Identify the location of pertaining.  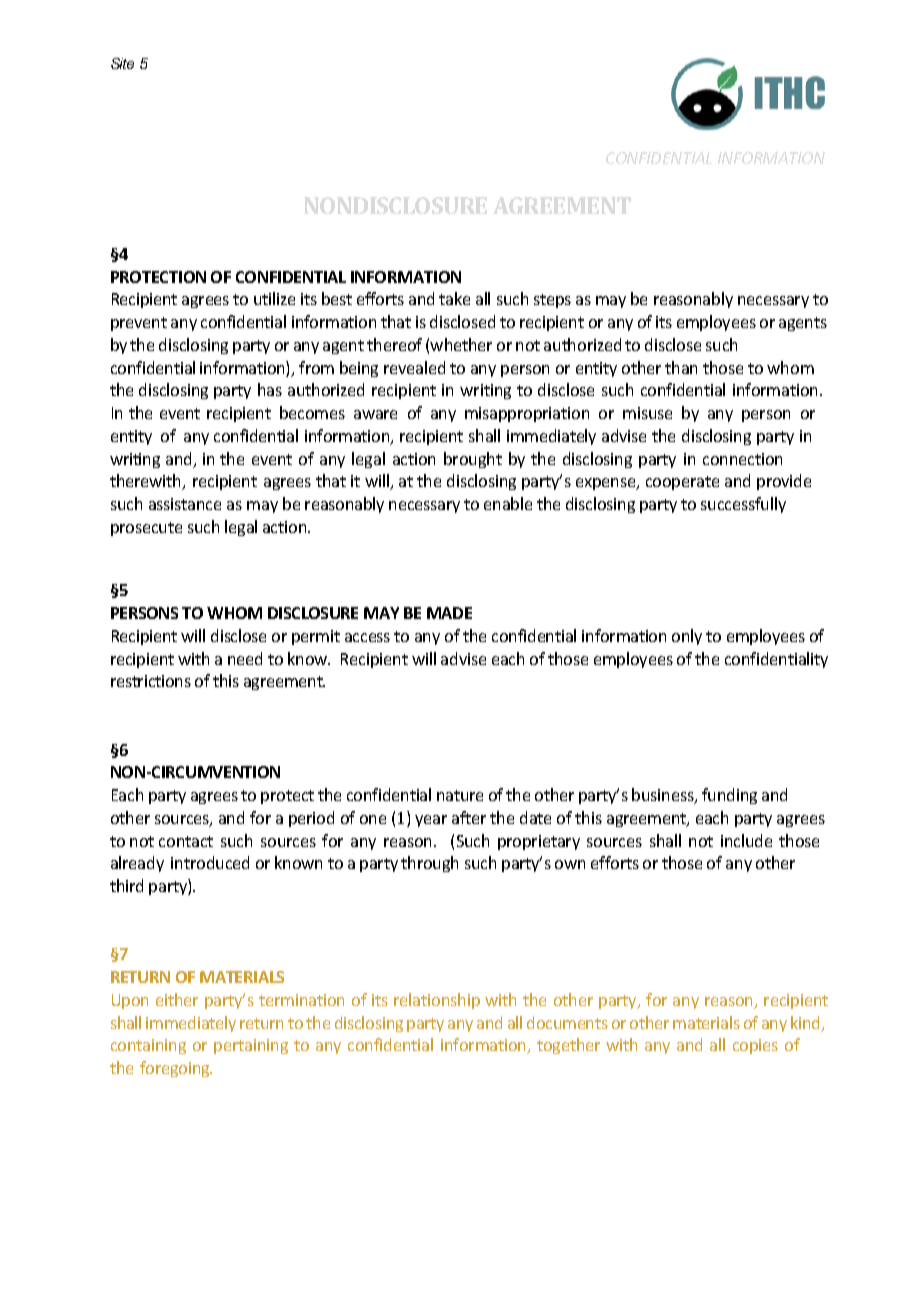
(251, 1046).
